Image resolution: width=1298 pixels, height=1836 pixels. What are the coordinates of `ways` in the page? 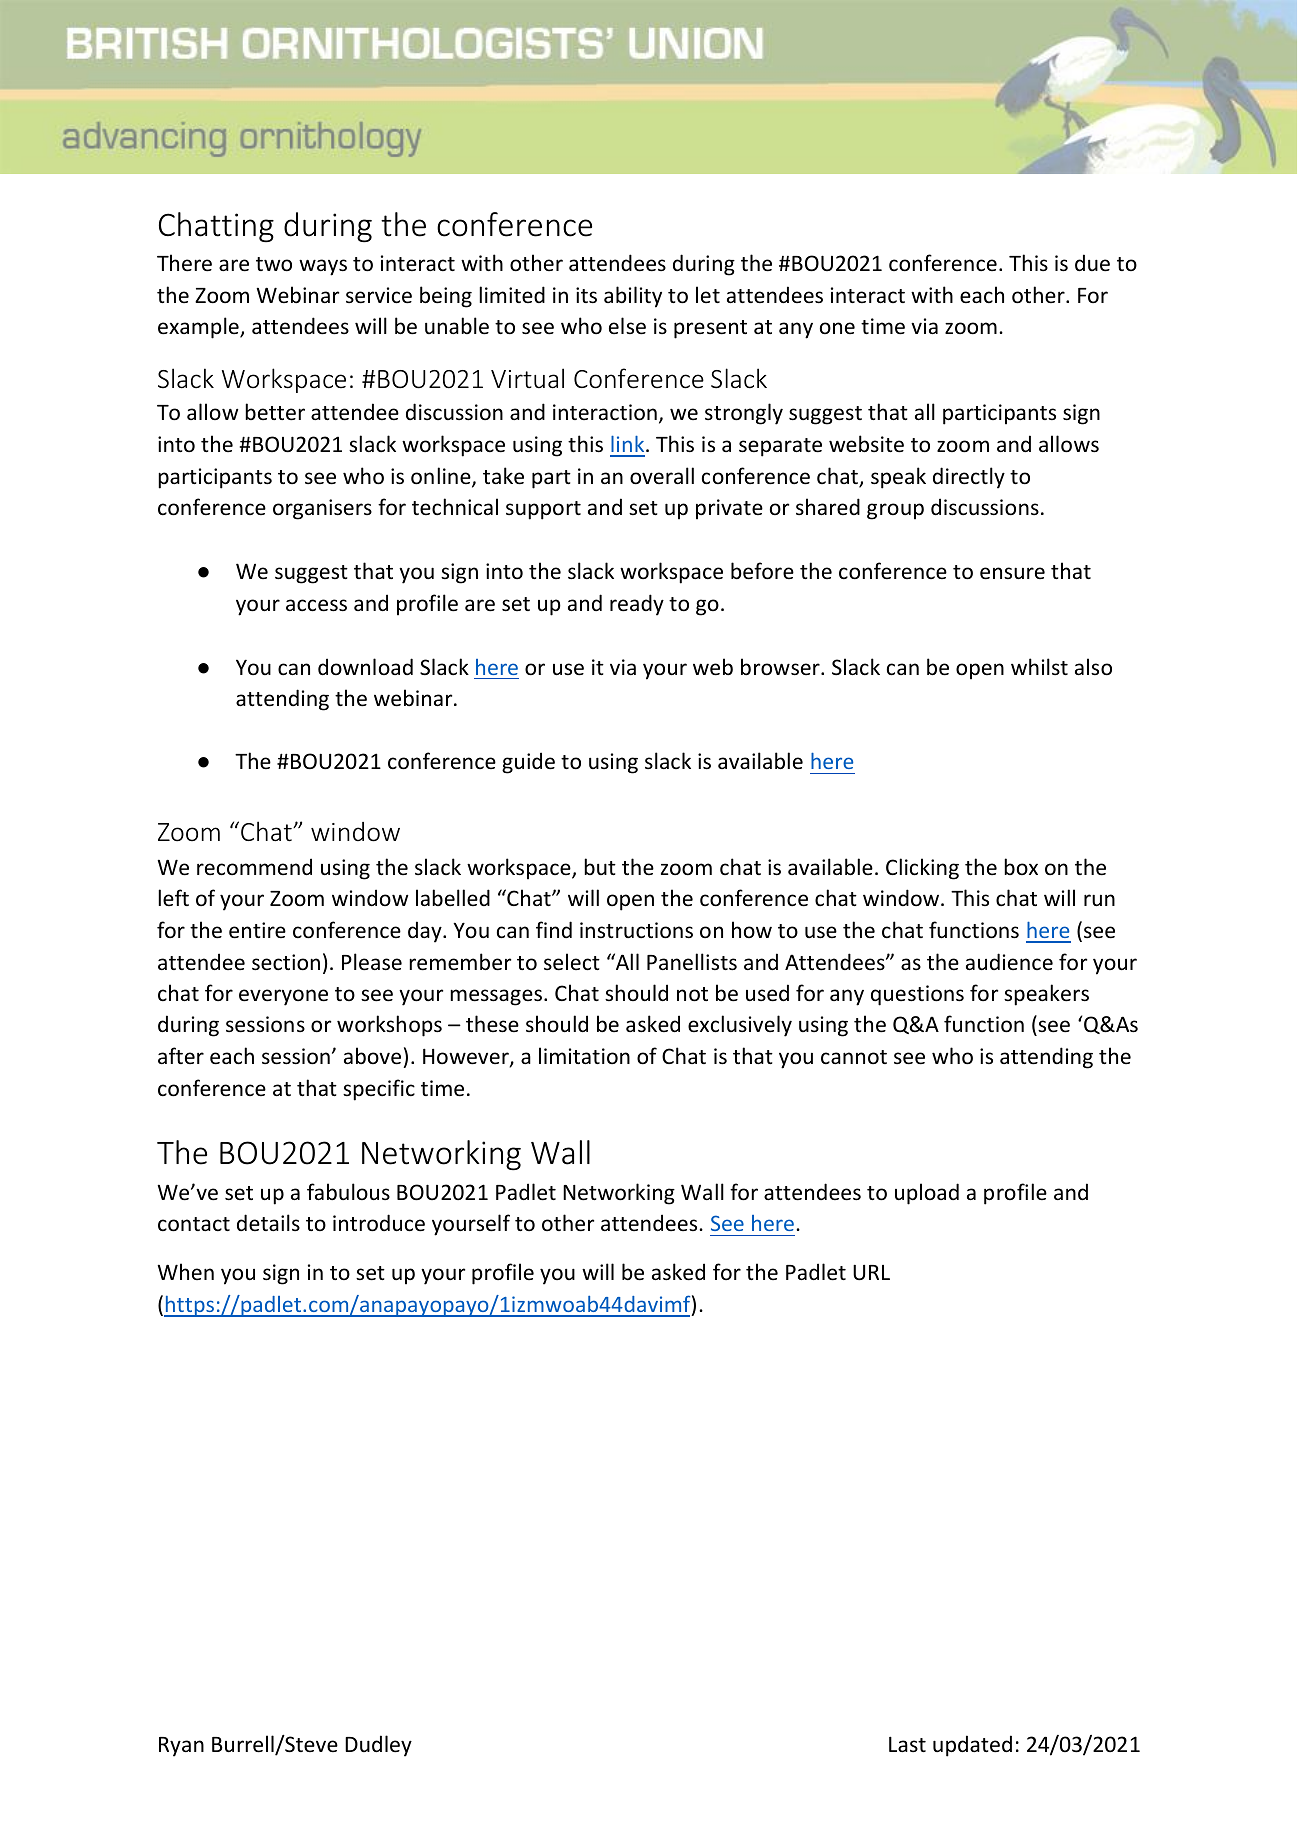 It's located at (323, 267).
